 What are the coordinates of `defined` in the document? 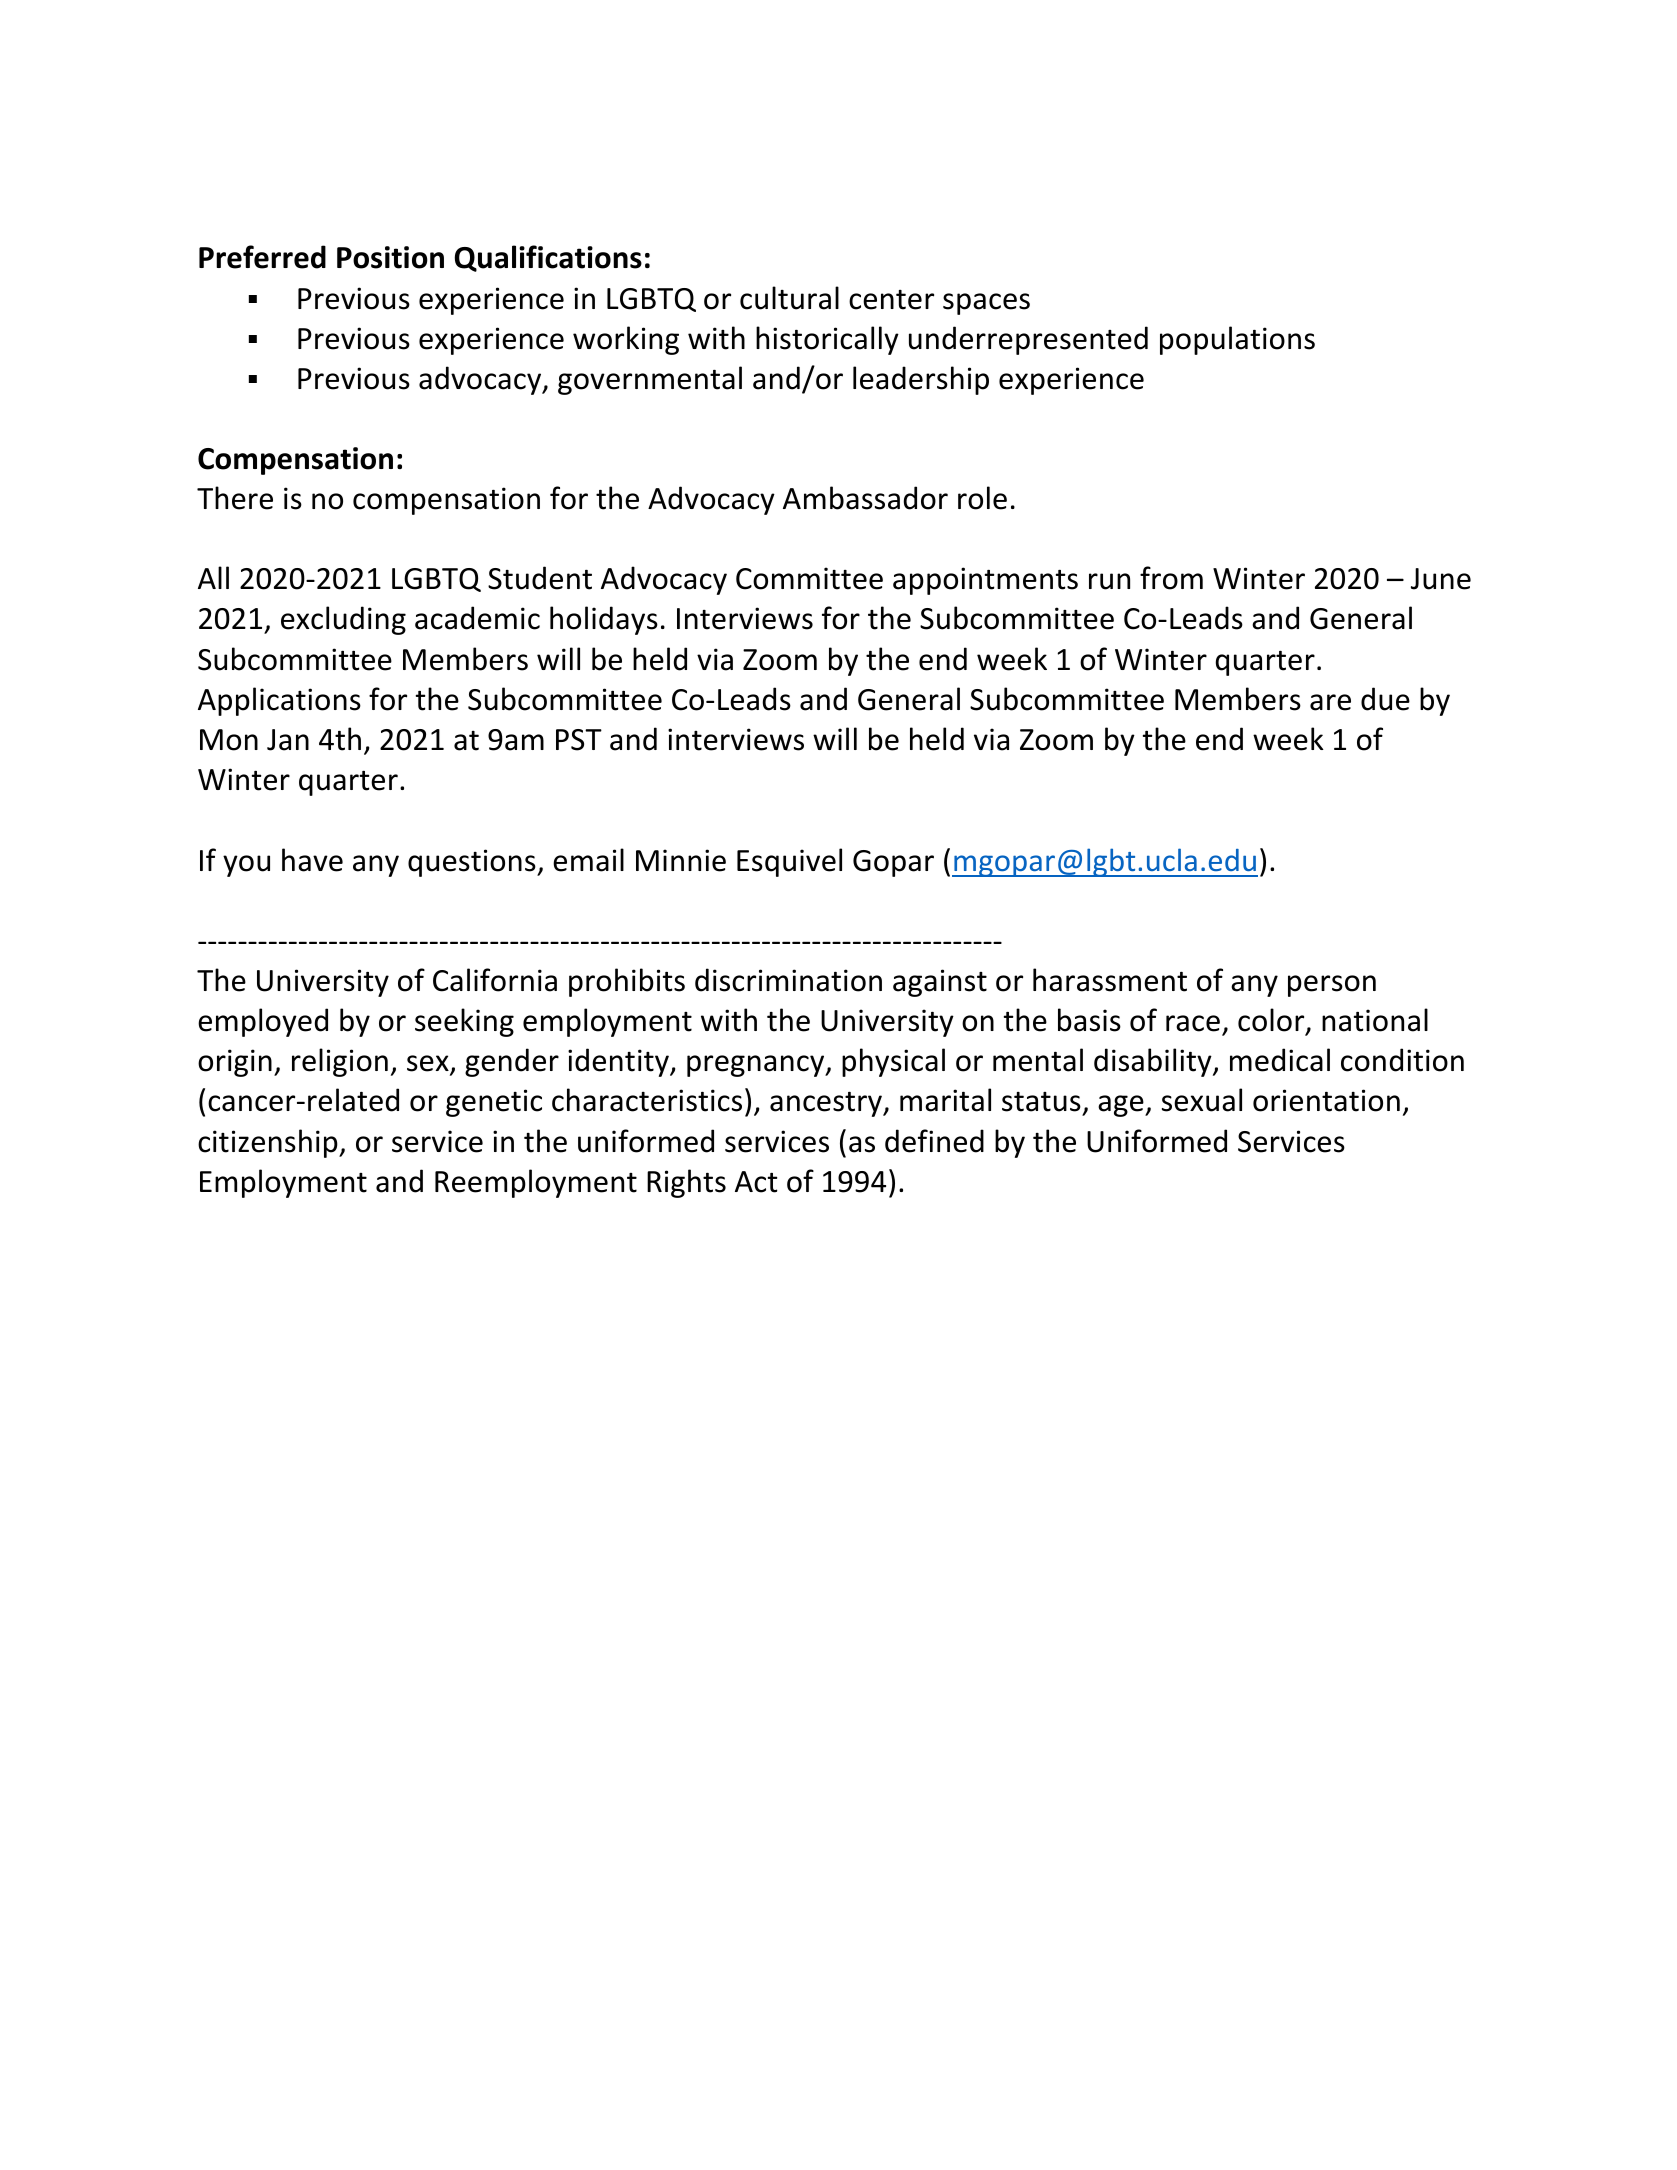 It's located at (934, 1141).
